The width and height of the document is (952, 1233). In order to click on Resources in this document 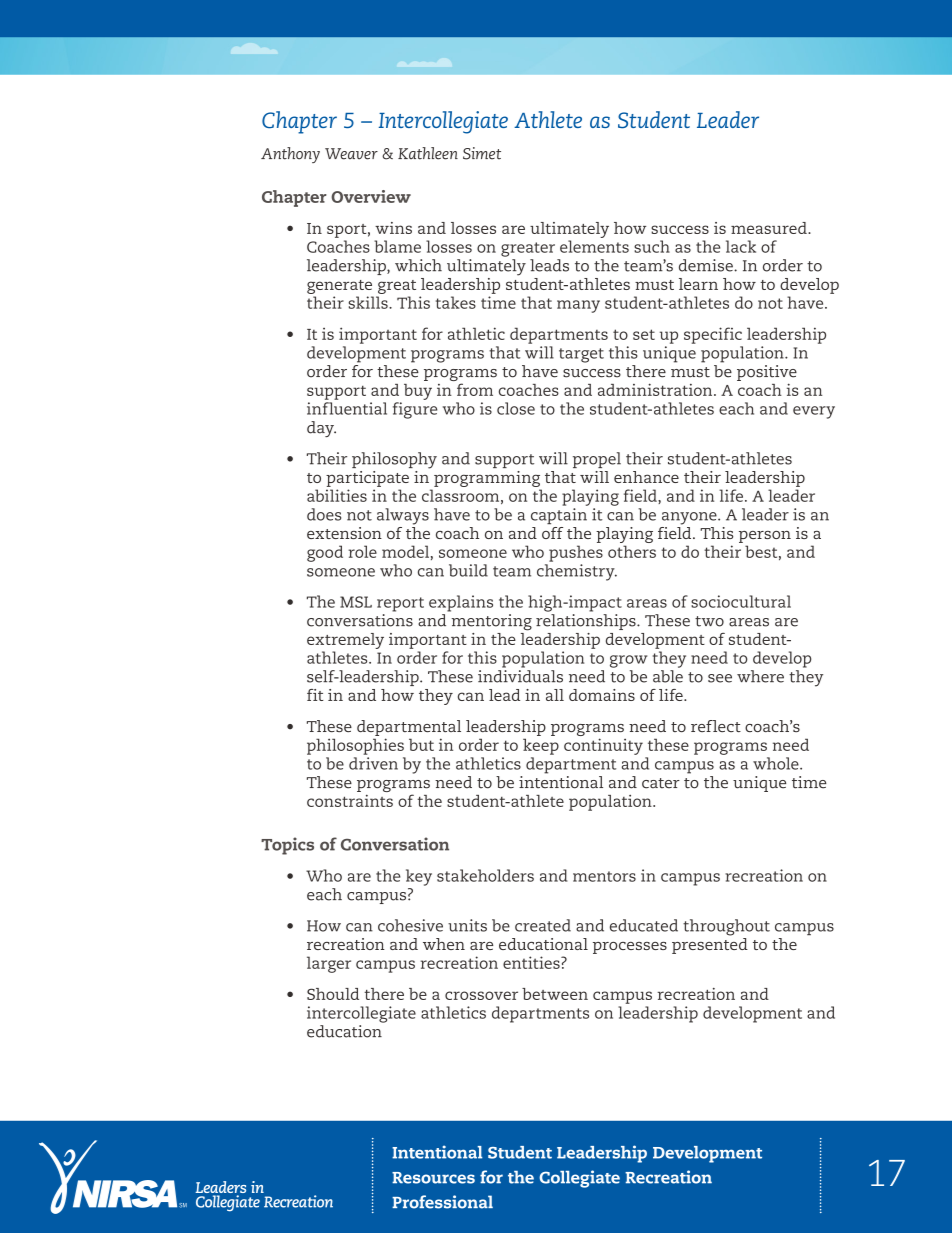, I will do `click(433, 1178)`.
